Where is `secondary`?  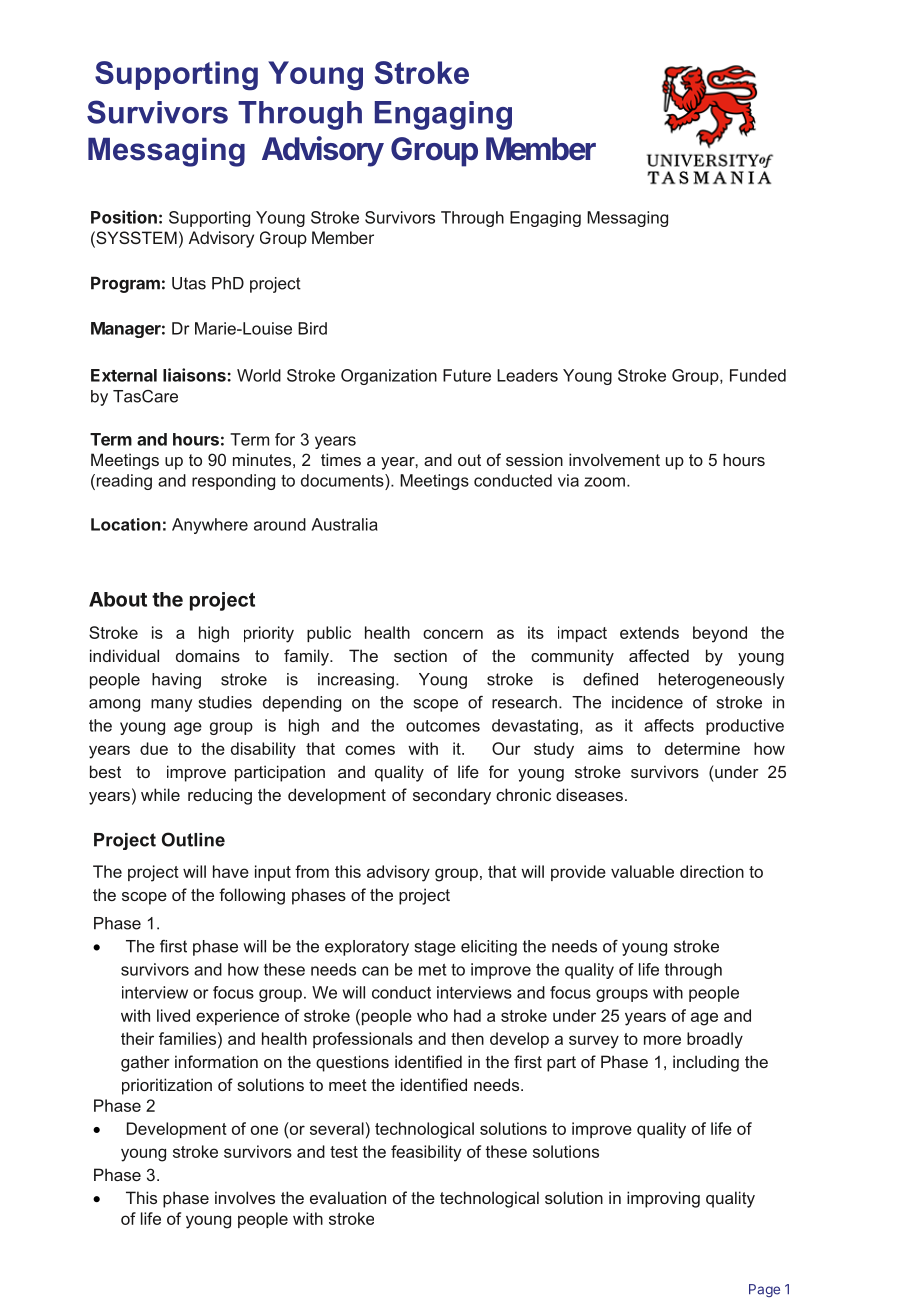
secondary is located at coordinates (452, 796).
